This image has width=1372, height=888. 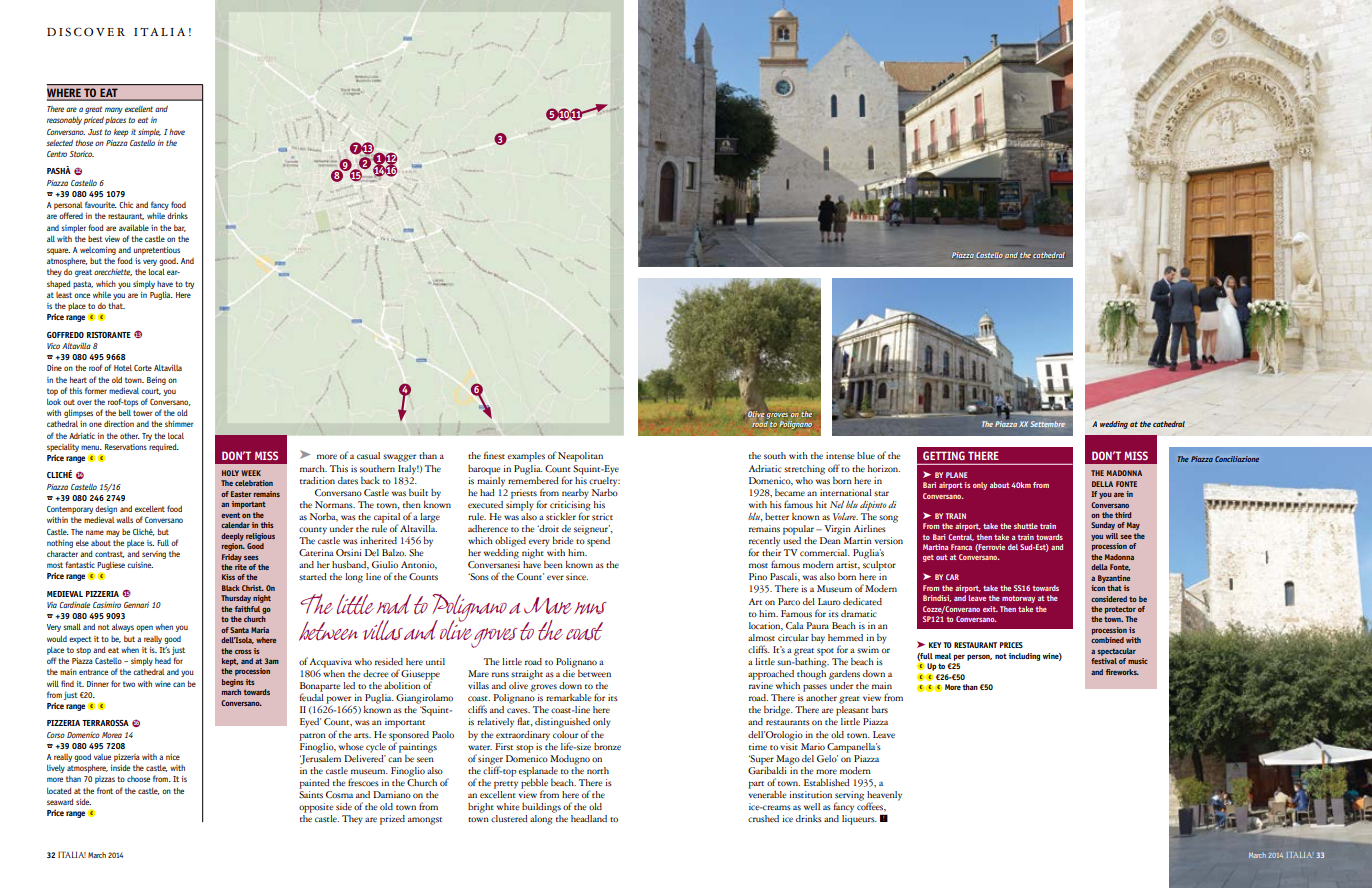 I want to click on choose, so click(x=138, y=779).
